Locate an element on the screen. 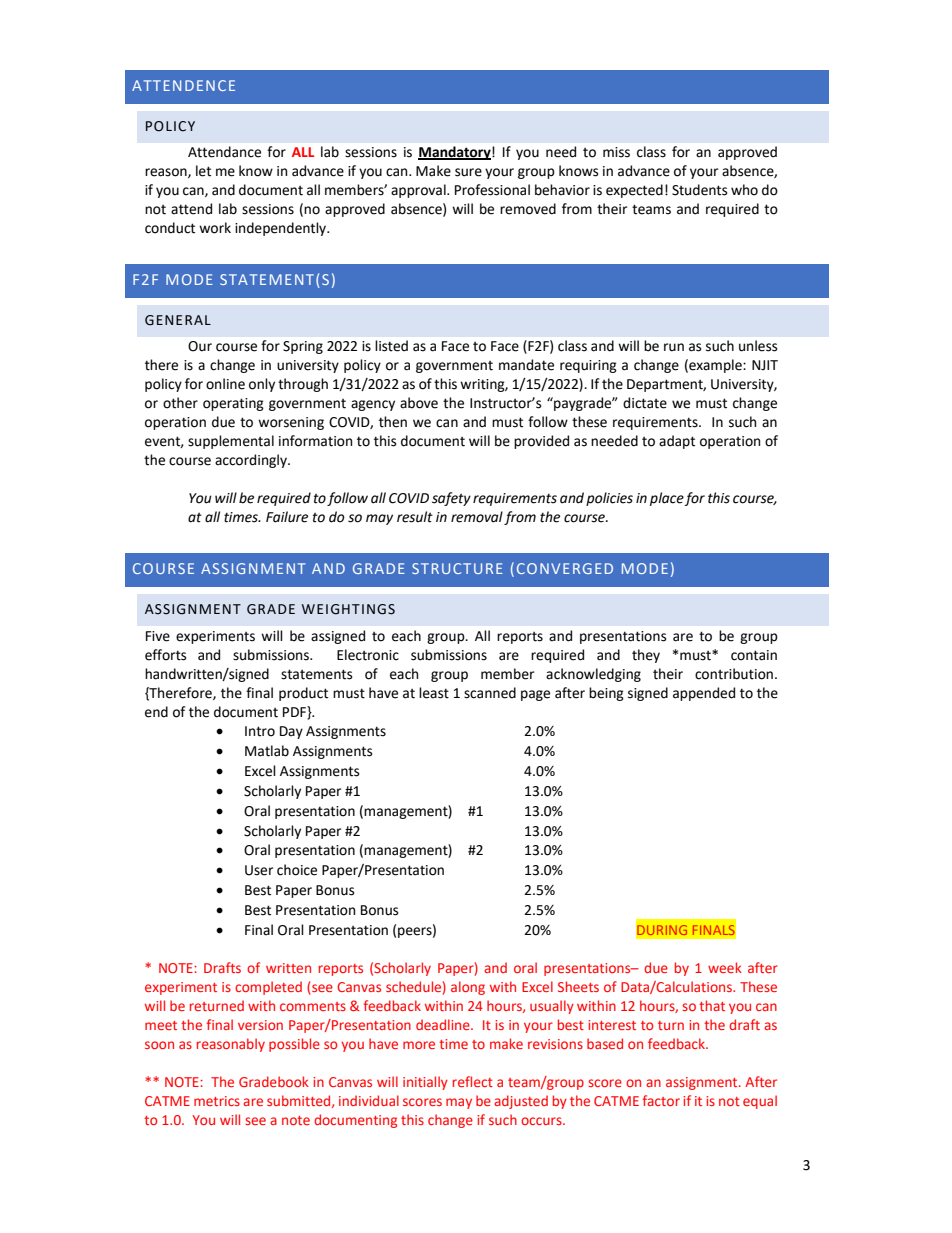  metrics is located at coordinates (217, 1101).
